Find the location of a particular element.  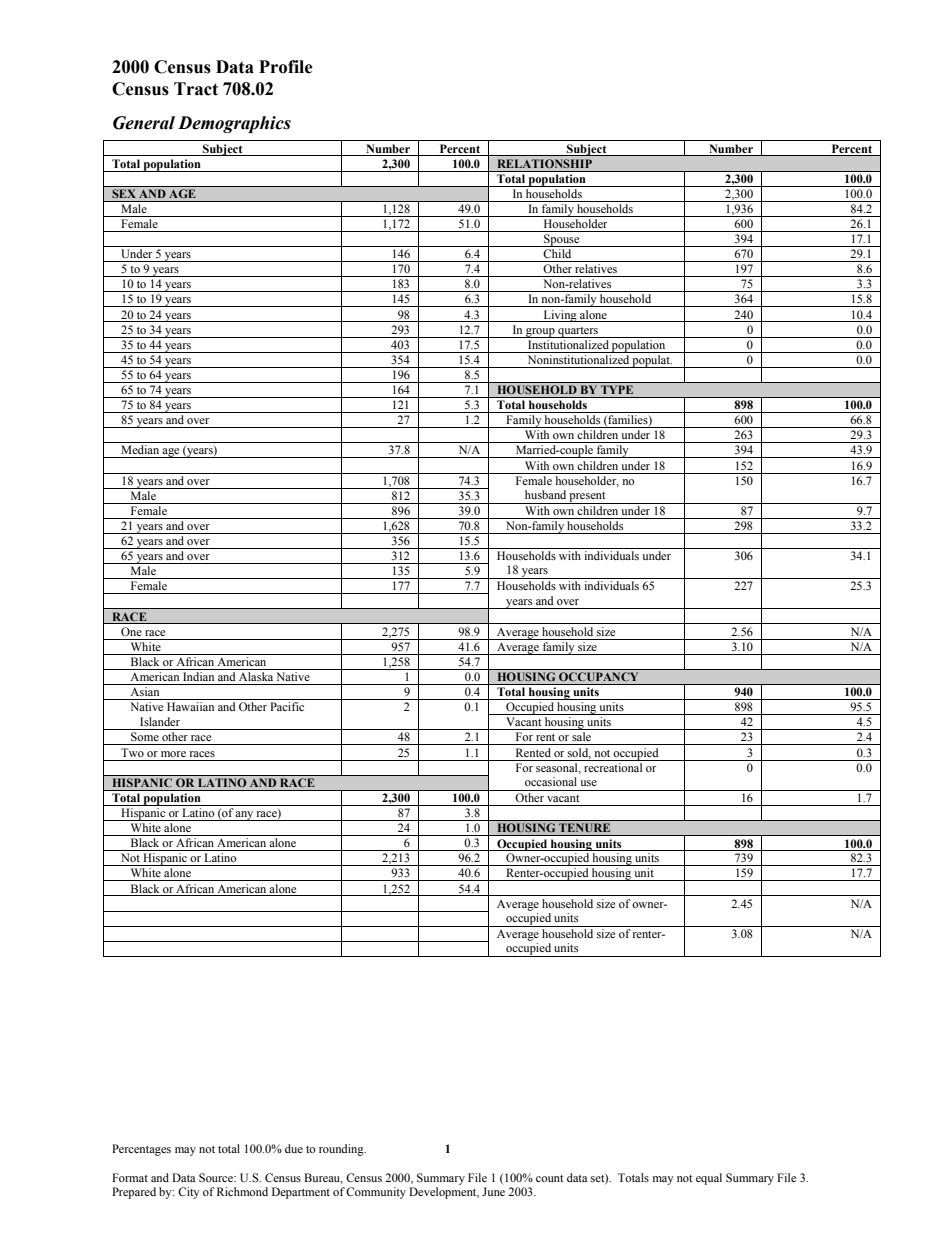

General is located at coordinates (144, 123).
